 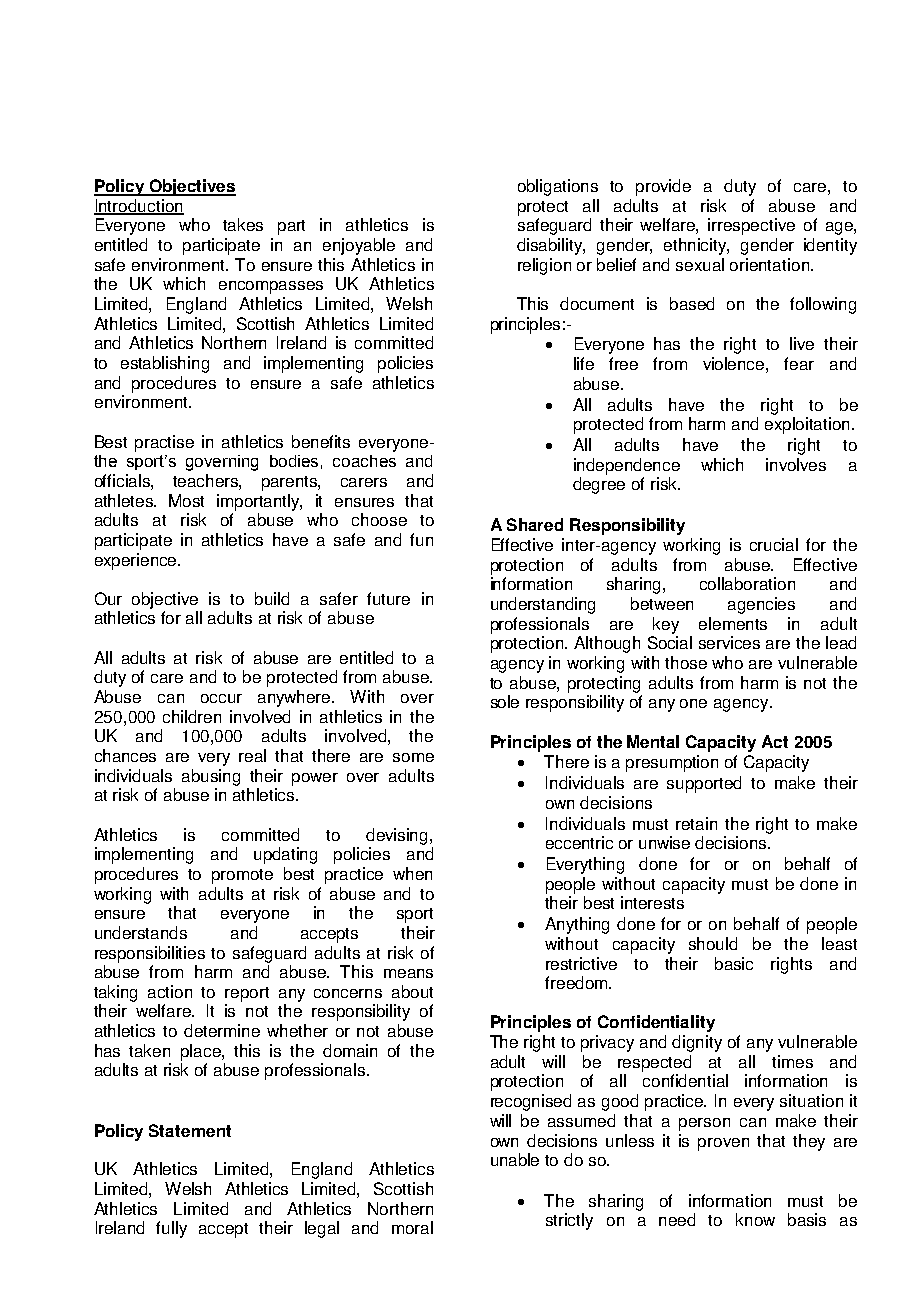 What do you see at coordinates (412, 991) in the screenshot?
I see `about` at bounding box center [412, 991].
